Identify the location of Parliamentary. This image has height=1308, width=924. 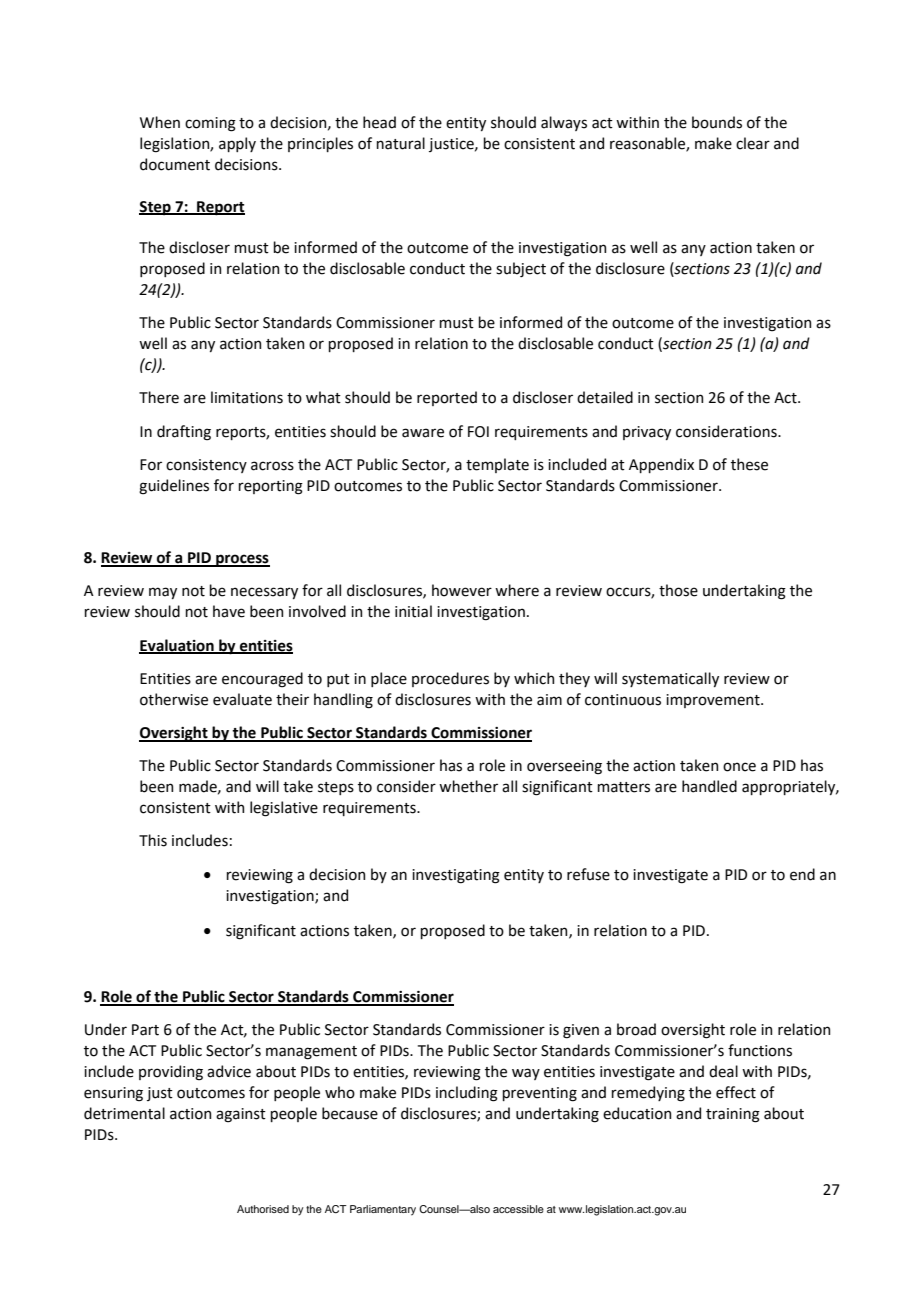
(383, 1210).
